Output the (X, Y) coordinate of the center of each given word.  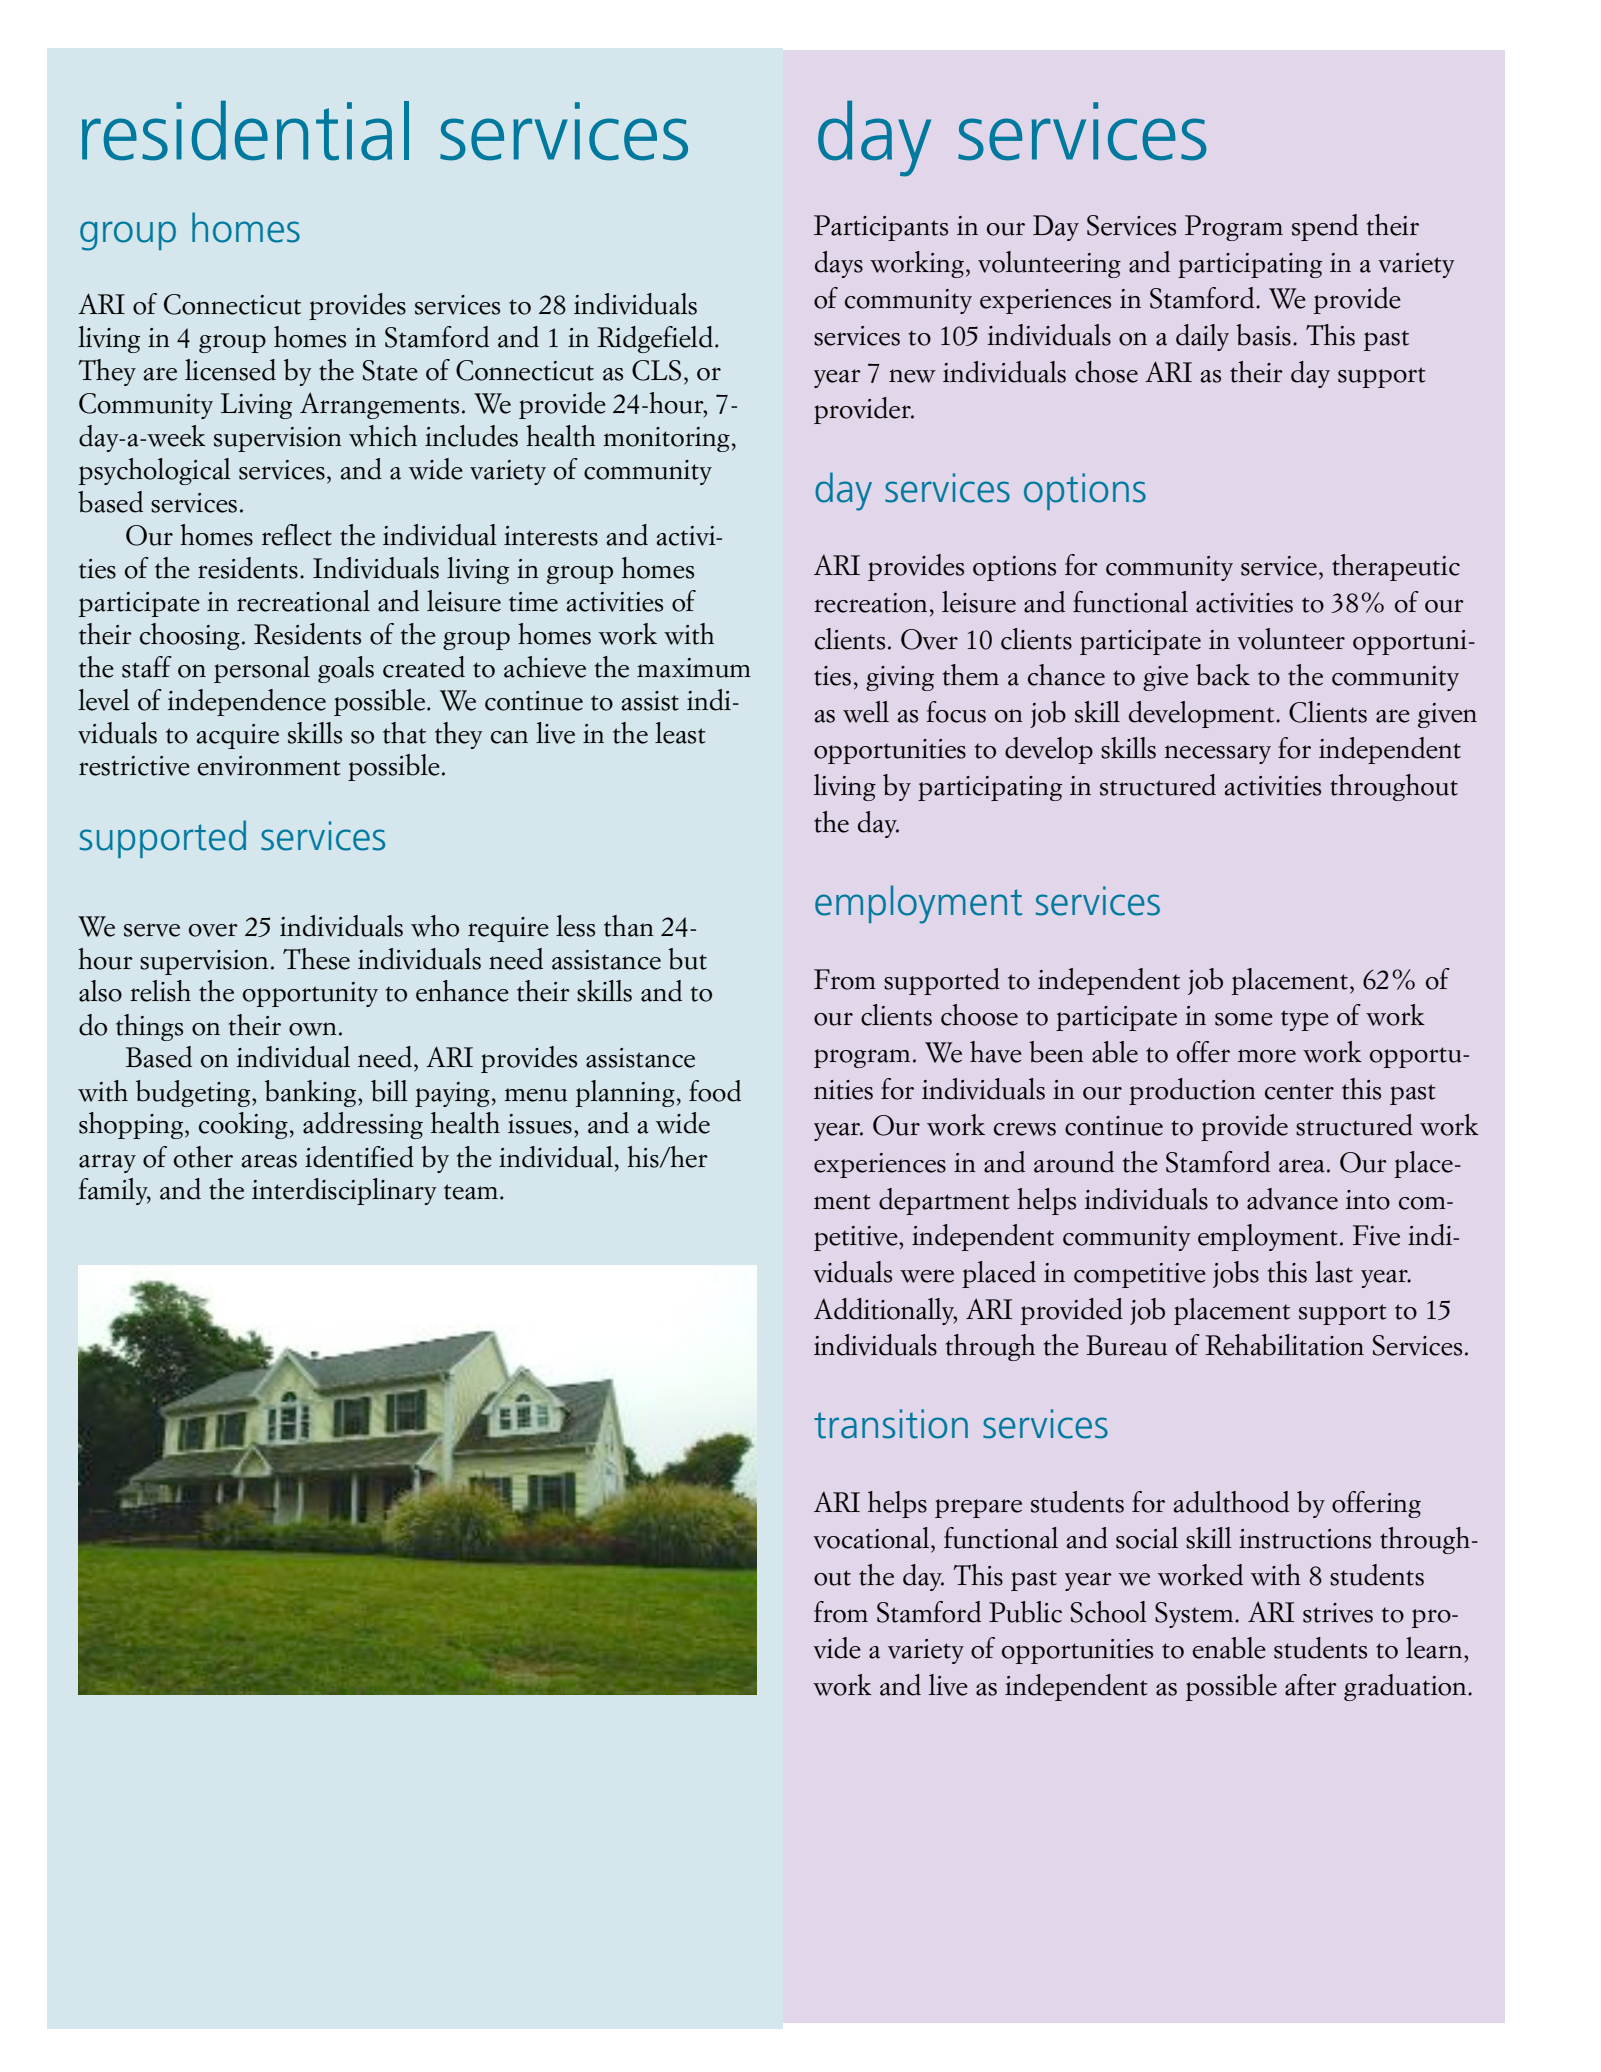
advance (1292, 1199)
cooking (243, 1125)
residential (245, 130)
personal (262, 669)
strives (1338, 1613)
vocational (872, 1538)
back (1223, 675)
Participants (881, 228)
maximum (694, 668)
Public (1025, 1612)
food (715, 1091)
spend (1325, 227)
